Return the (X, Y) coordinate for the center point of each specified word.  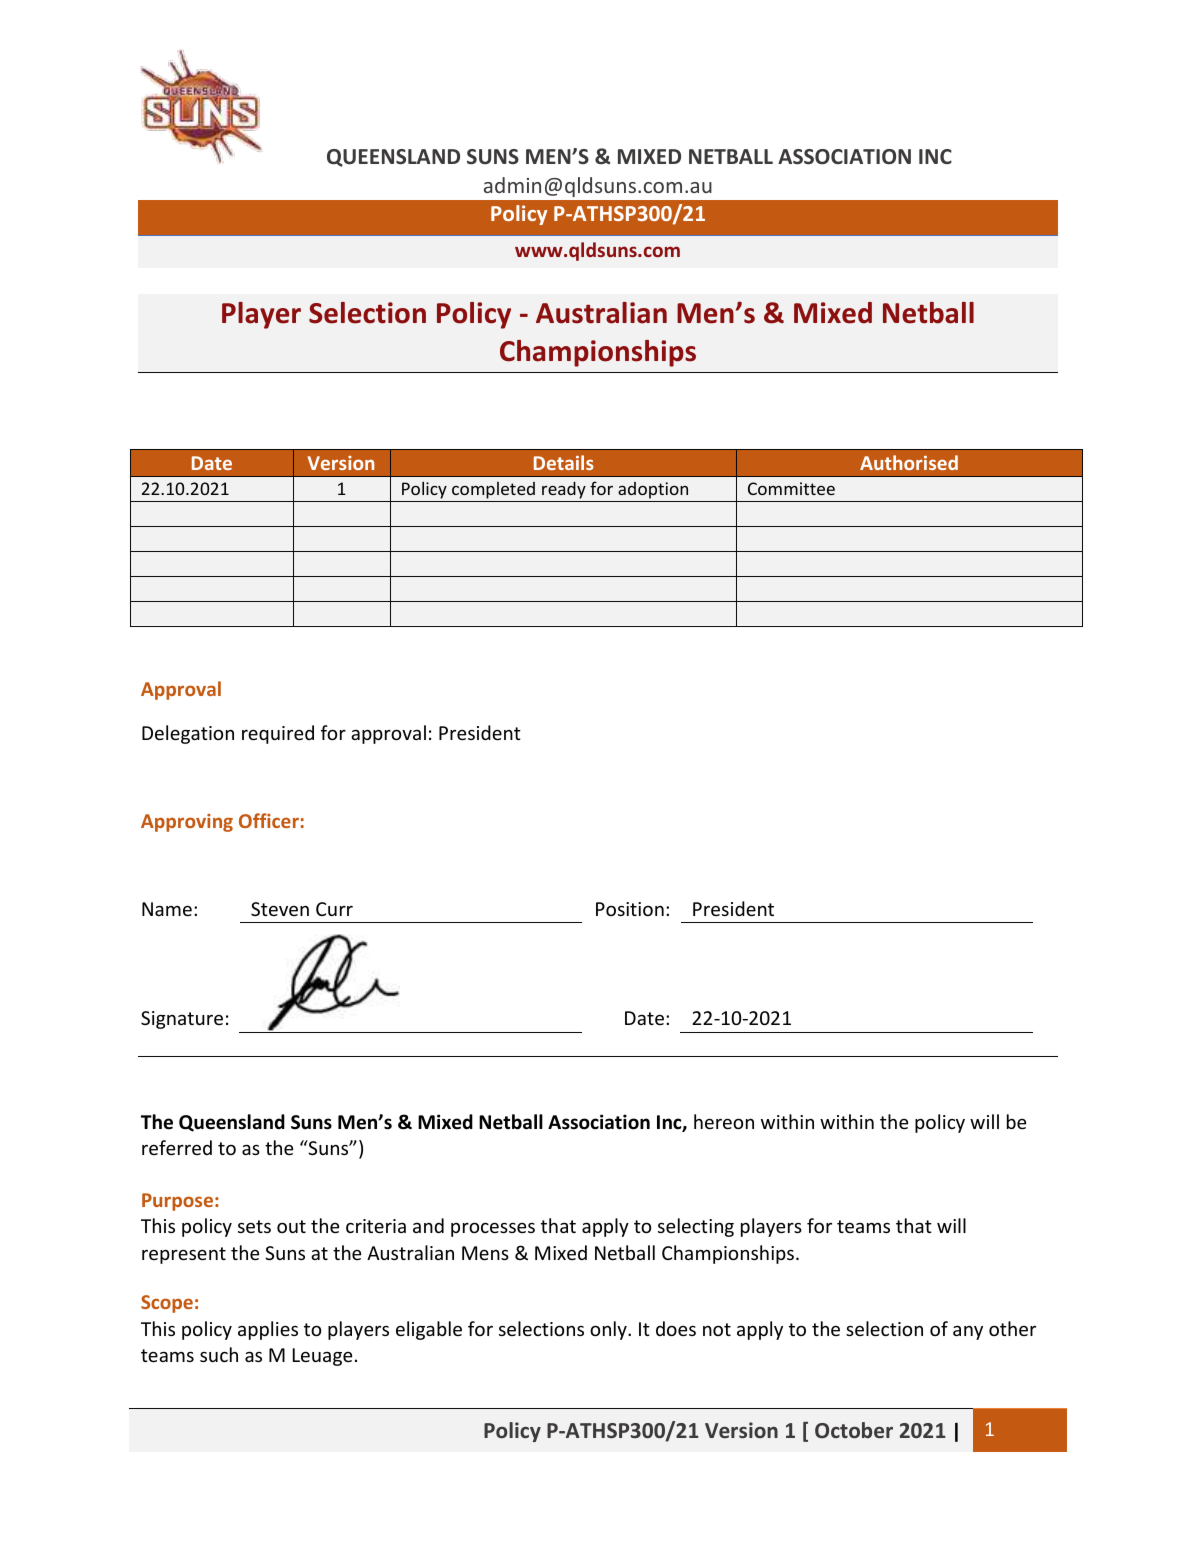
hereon (724, 1121)
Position (630, 909)
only (609, 1330)
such (219, 1354)
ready (564, 492)
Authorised (909, 462)
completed (493, 492)
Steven (280, 909)
